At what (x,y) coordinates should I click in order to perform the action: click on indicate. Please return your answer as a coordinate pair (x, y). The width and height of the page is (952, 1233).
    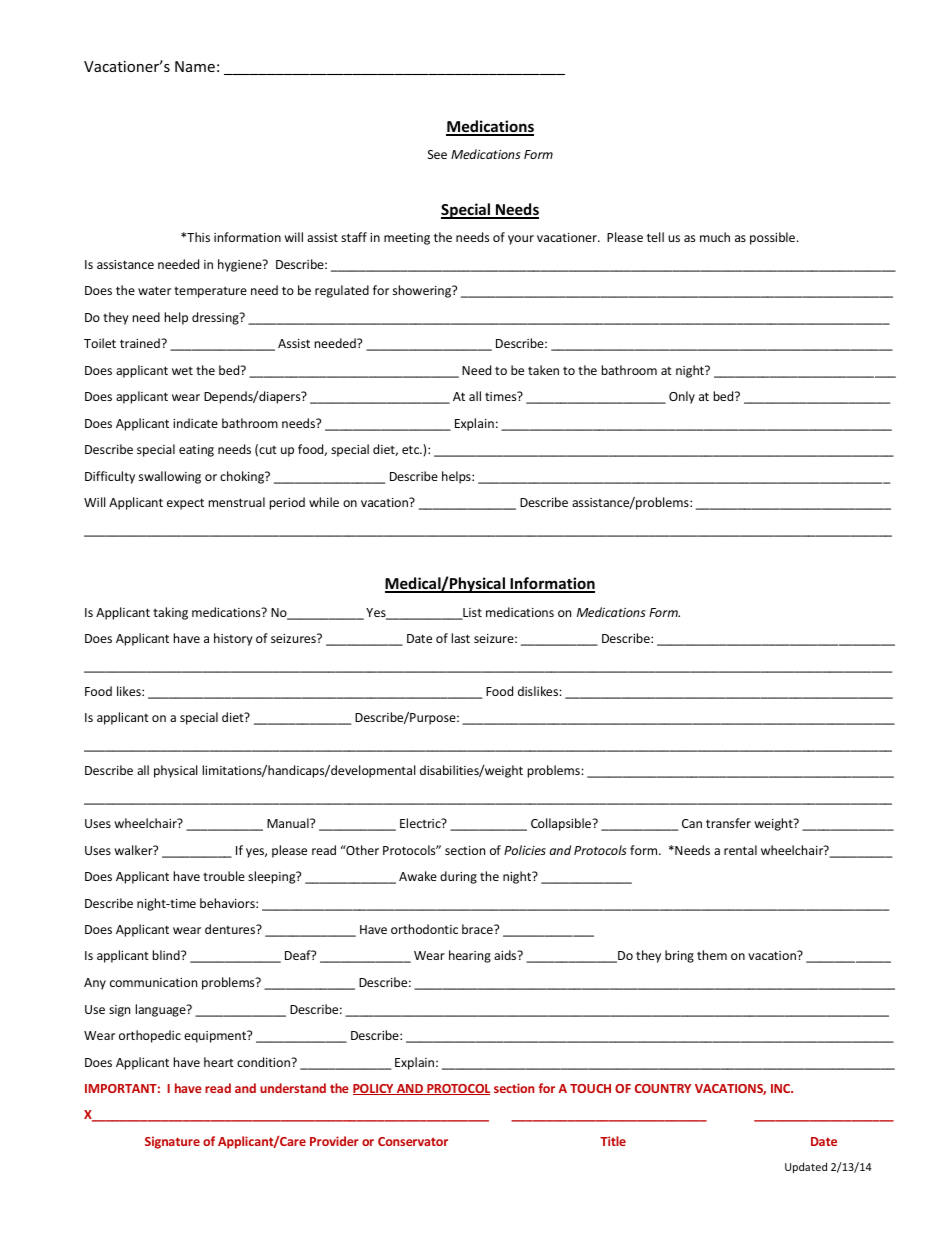
    Looking at the image, I should click on (195, 423).
